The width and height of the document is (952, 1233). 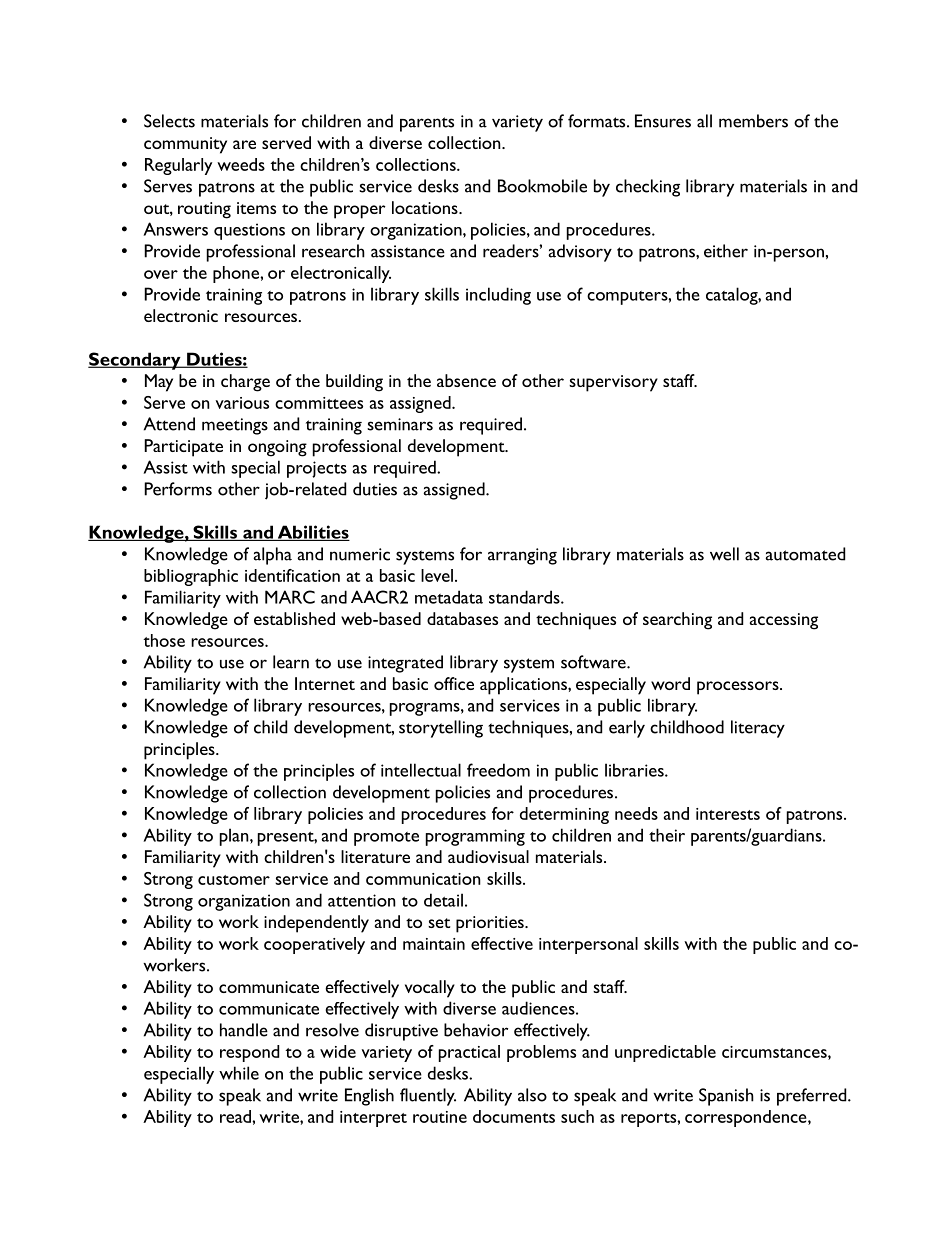 I want to click on while, so click(x=239, y=1073).
